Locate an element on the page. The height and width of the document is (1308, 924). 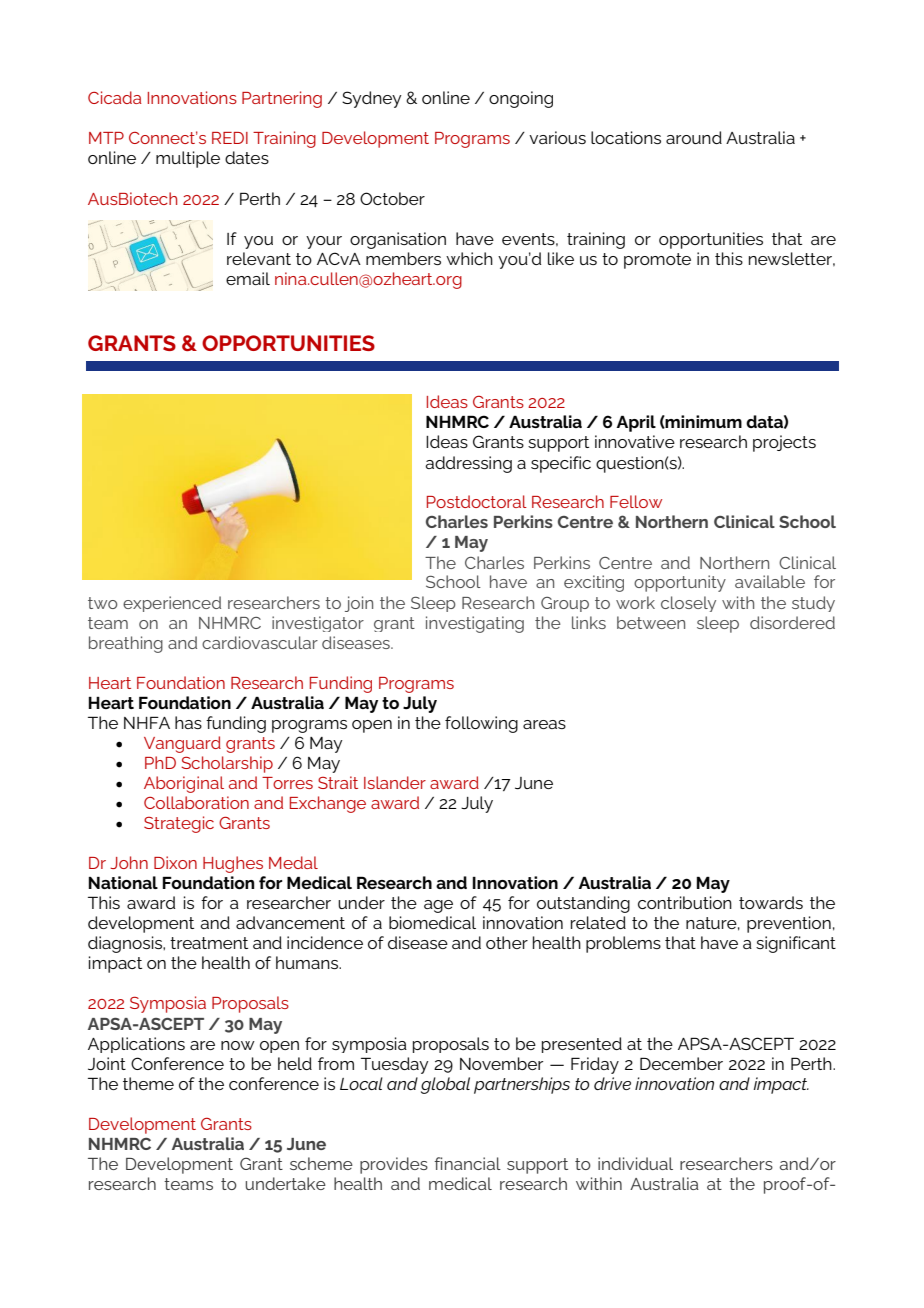
addressing is located at coordinates (468, 464).
